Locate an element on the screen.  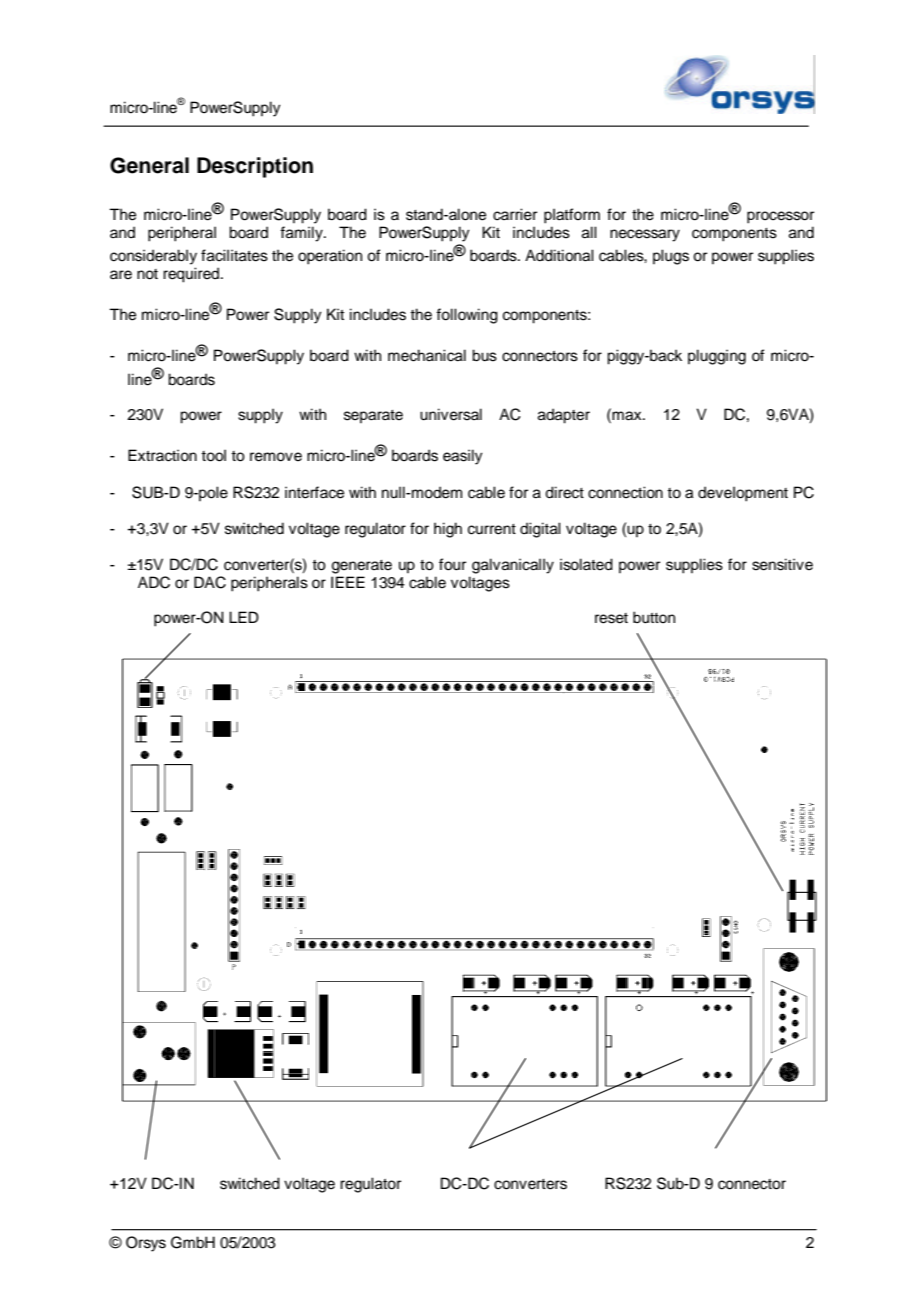
reset is located at coordinates (611, 618).
